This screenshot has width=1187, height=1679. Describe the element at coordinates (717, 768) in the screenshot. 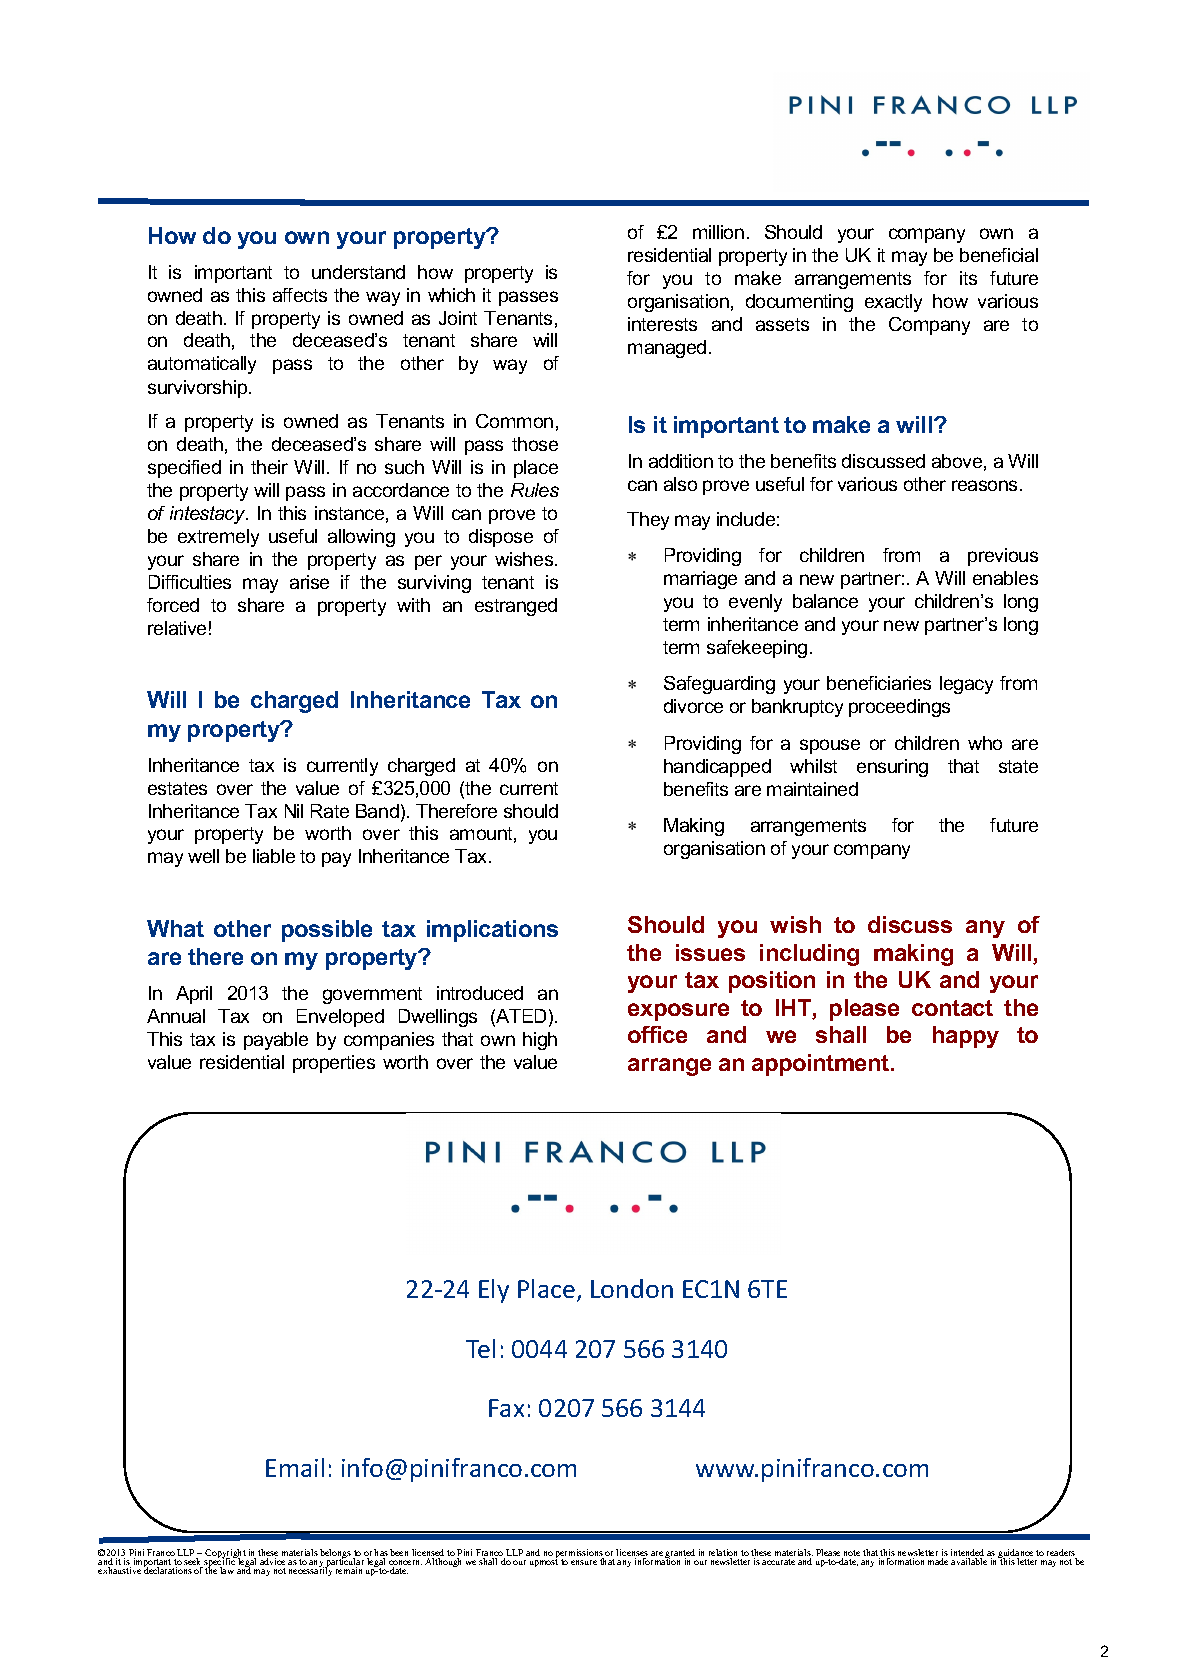

I see `handicapped` at that location.
